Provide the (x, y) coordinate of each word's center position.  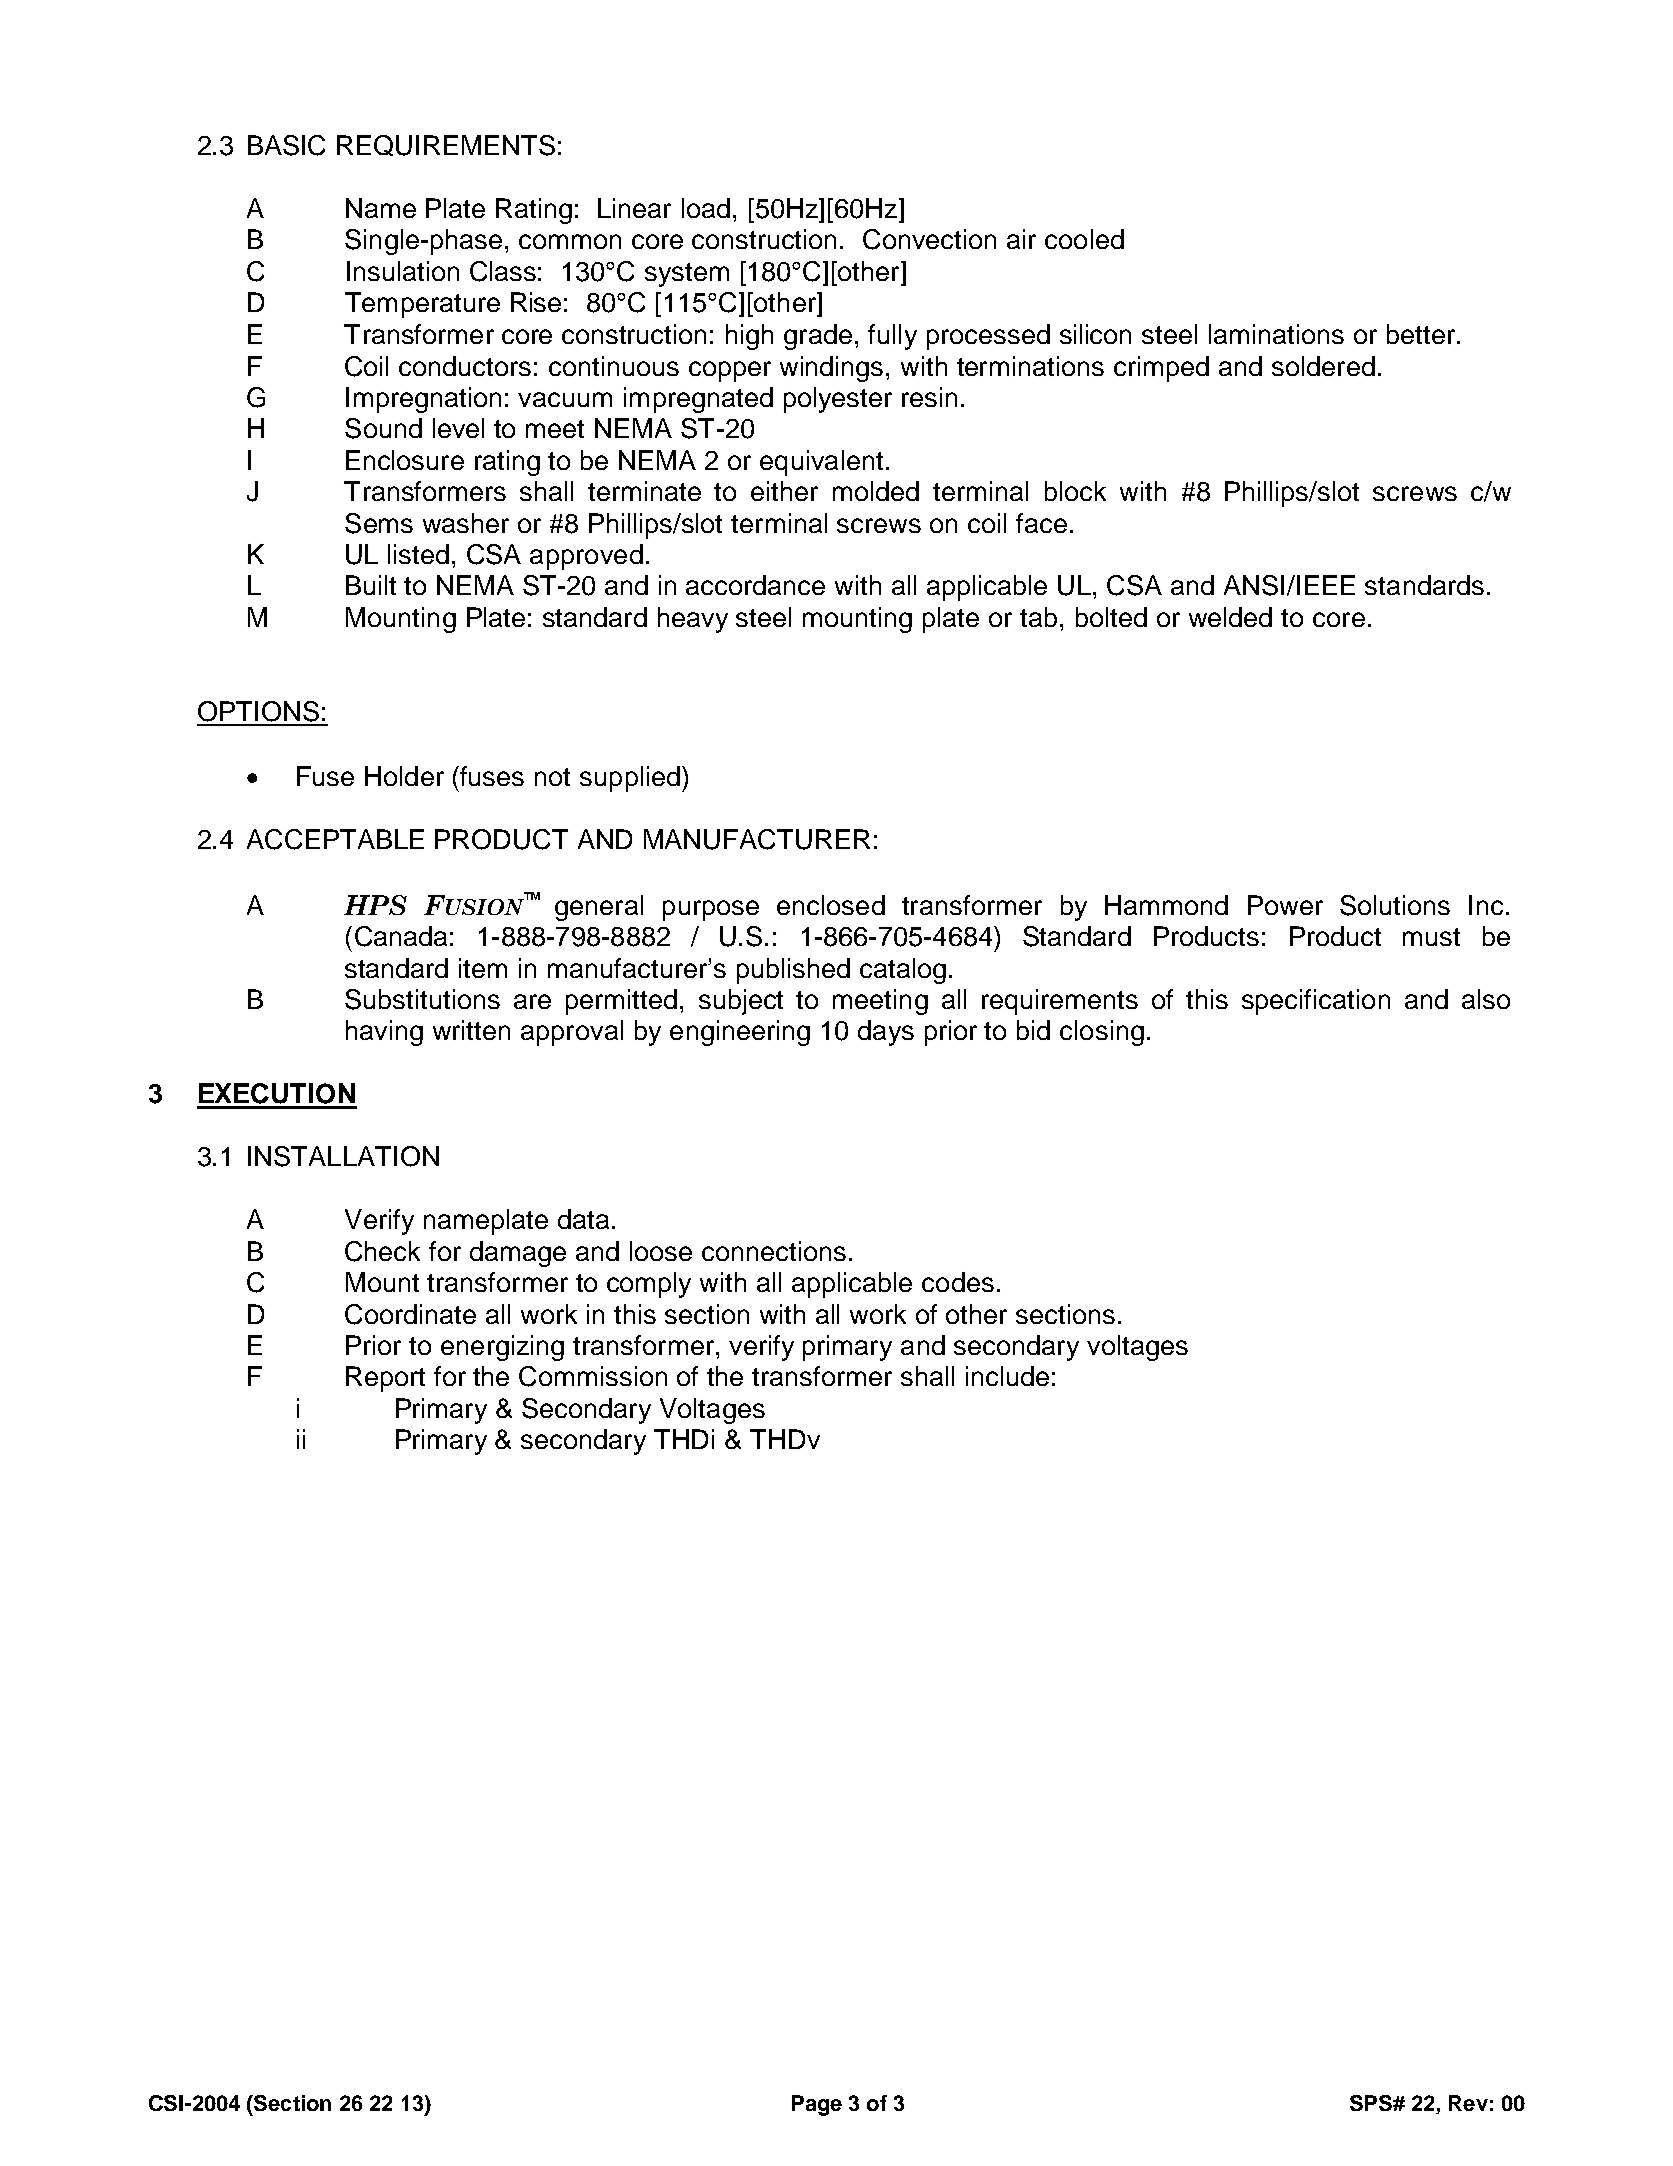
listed (418, 554)
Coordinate (410, 1314)
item (483, 968)
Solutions (1395, 905)
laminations (1276, 334)
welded (1230, 617)
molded (876, 491)
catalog (903, 971)
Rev (1468, 2103)
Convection (929, 239)
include (1007, 1376)
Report (385, 1379)
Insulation (403, 271)
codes (958, 1282)
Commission (593, 1376)
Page (817, 2105)
